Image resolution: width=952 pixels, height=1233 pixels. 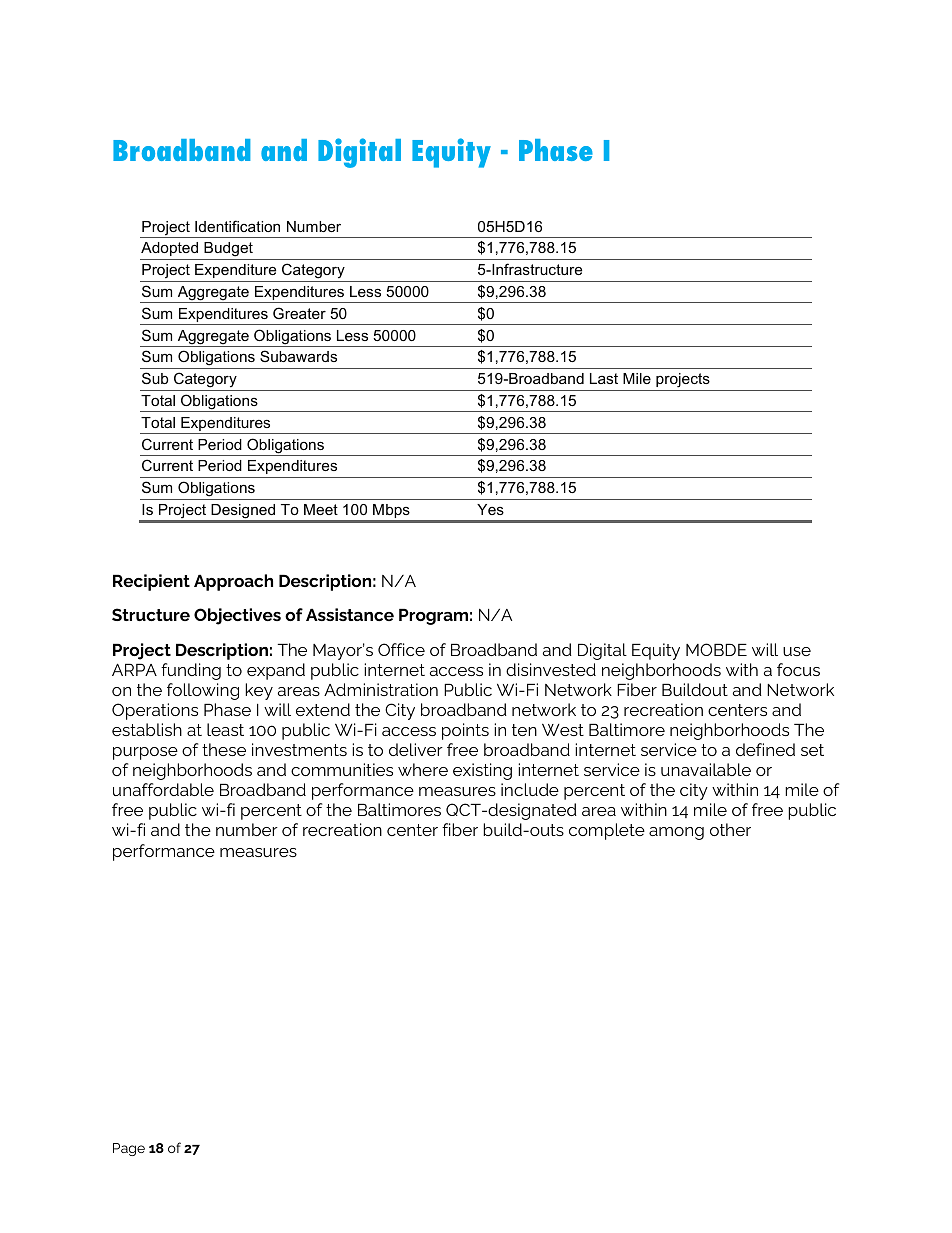 What do you see at coordinates (163, 789) in the screenshot?
I see `unaffordable` at bounding box center [163, 789].
